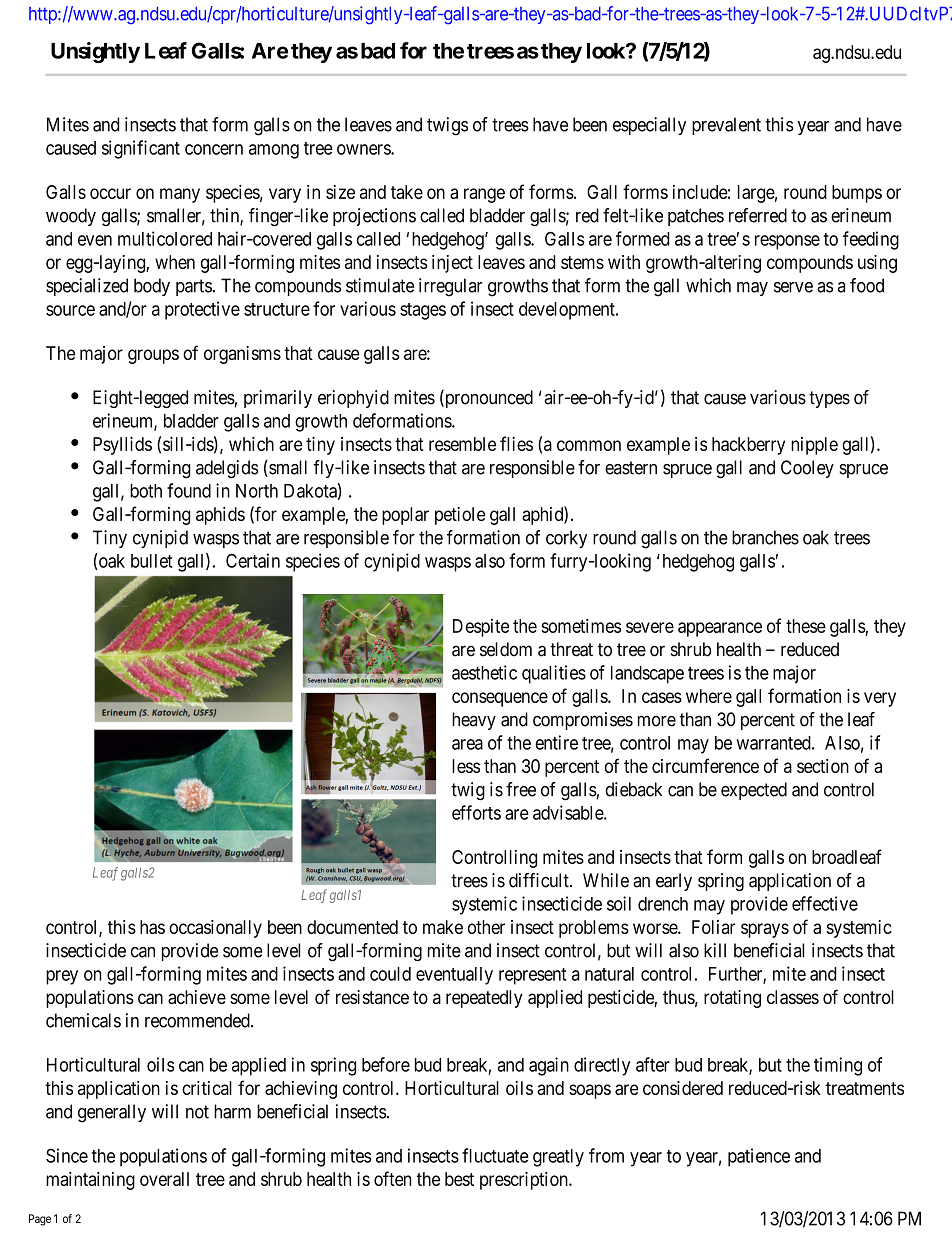  What do you see at coordinates (164, 1179) in the screenshot?
I see `overall` at bounding box center [164, 1179].
